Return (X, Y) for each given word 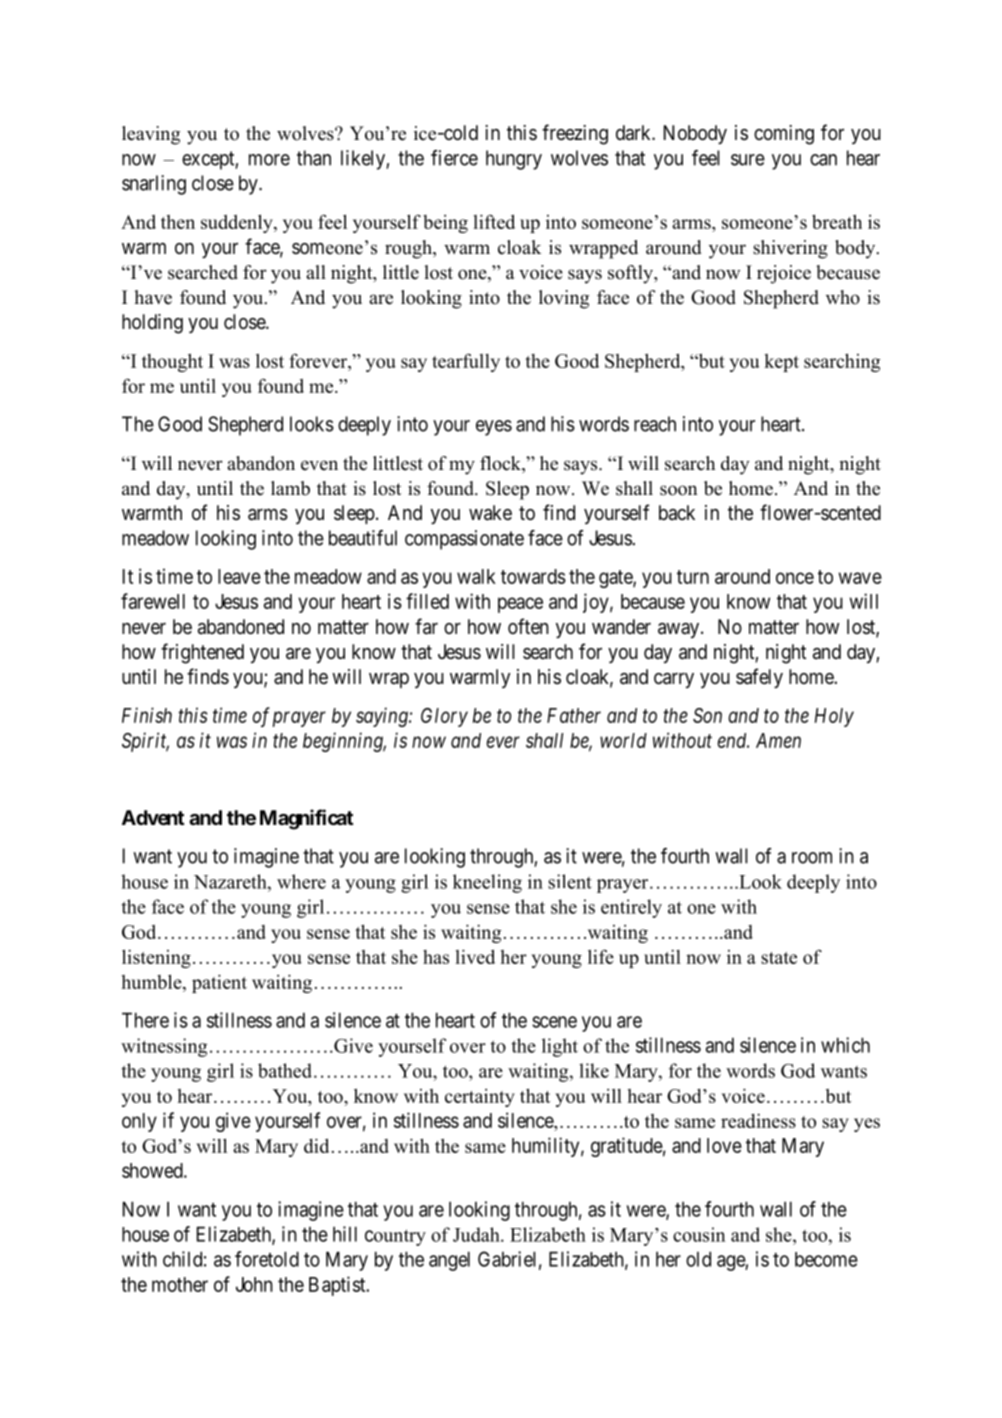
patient (219, 983)
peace (520, 605)
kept (781, 363)
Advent (153, 817)
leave (239, 576)
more (269, 160)
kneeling (487, 883)
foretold (267, 1259)
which (845, 1045)
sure (748, 160)
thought (172, 362)
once (795, 578)
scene (554, 1022)
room (812, 858)
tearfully (466, 362)
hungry (514, 160)
